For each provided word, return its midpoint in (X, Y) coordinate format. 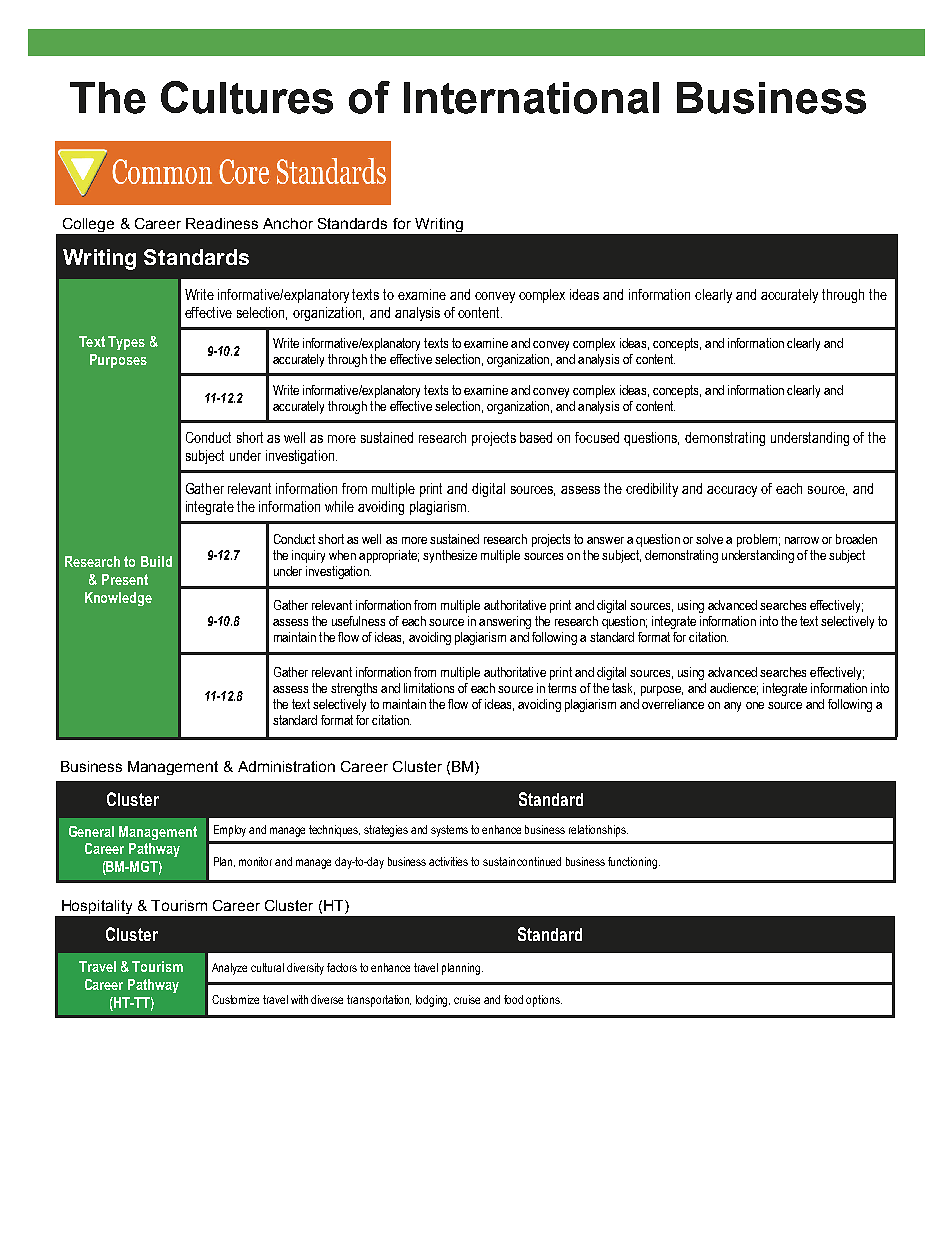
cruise (467, 999)
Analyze (229, 969)
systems (449, 831)
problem (757, 540)
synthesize (450, 556)
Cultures (247, 97)
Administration (286, 766)
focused (597, 437)
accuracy (732, 491)
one (755, 705)
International (531, 98)
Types (126, 343)
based (536, 437)
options (544, 1001)
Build (156, 561)
